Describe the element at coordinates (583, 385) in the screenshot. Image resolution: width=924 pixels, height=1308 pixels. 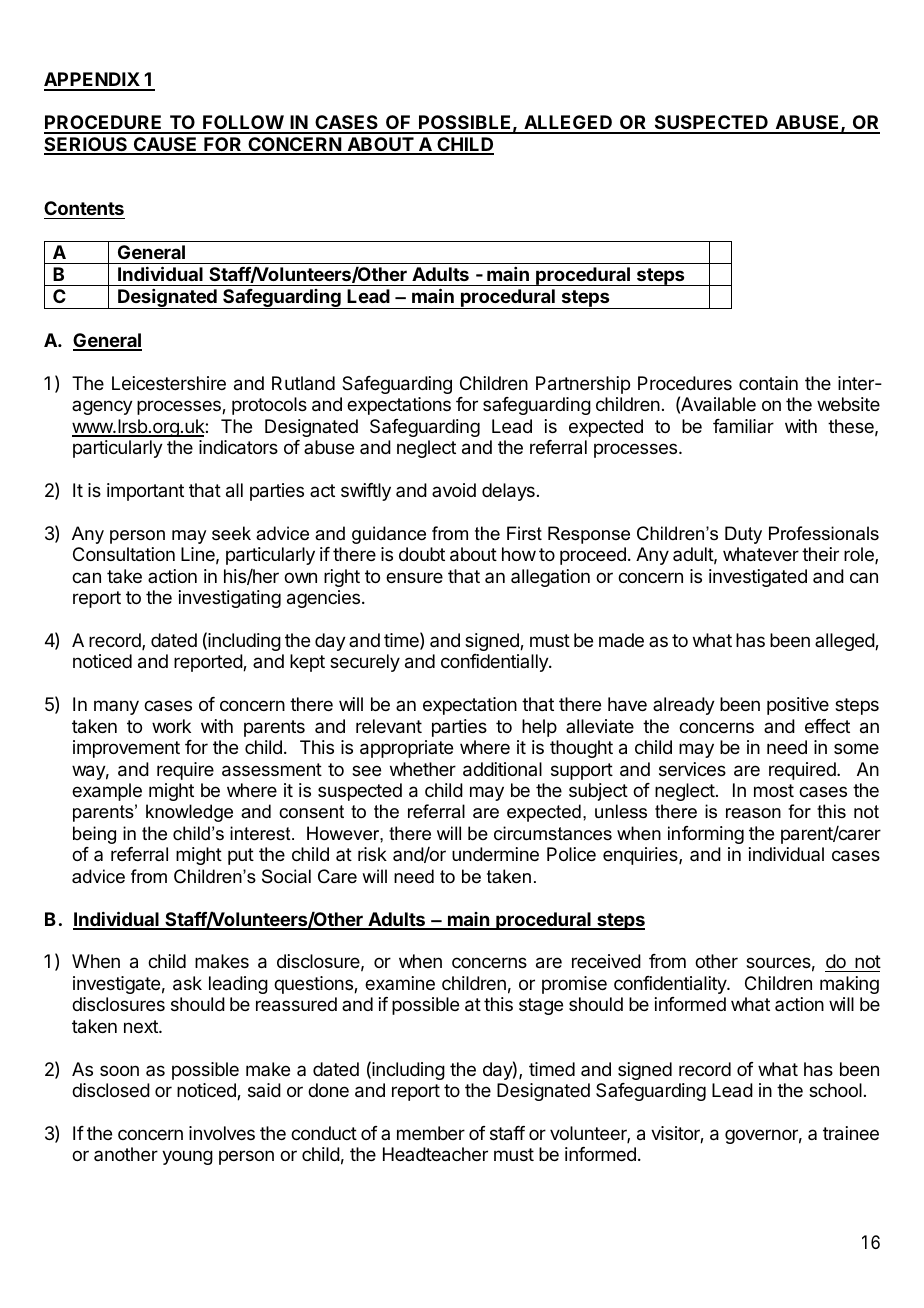
I see `Partnership` at that location.
